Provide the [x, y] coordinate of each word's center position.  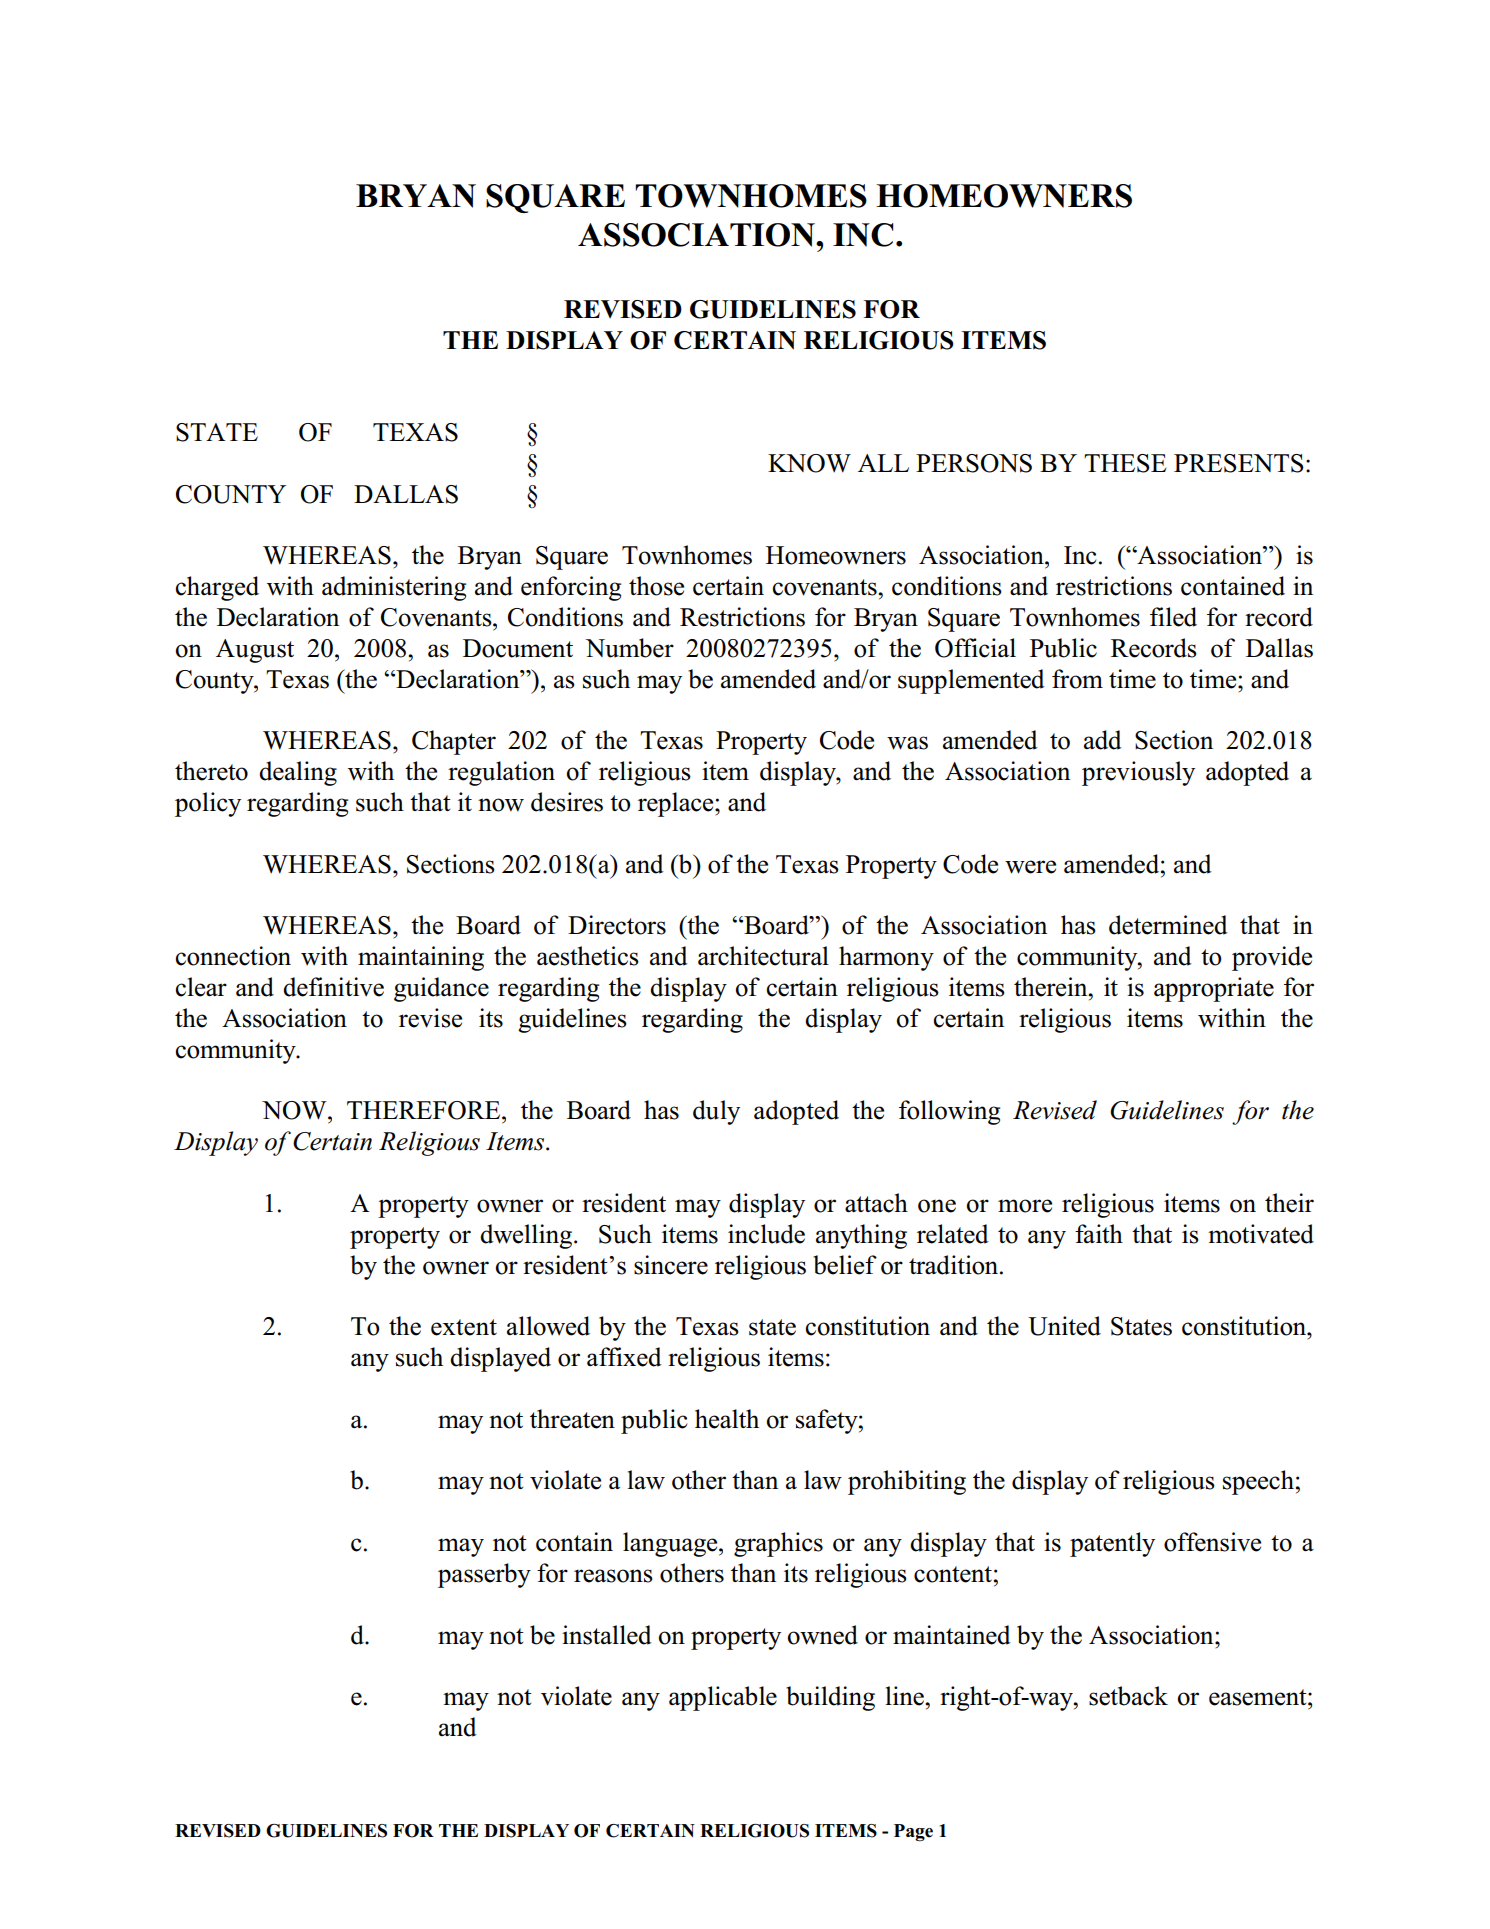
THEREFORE [425, 1110]
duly [716, 1112]
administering [394, 588]
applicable [723, 1698]
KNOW [809, 463]
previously [1138, 773]
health [727, 1419]
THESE [1125, 463]
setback [1128, 1696]
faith [1099, 1233]
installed [607, 1635]
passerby [484, 1575]
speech [1258, 1482]
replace [677, 804]
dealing [298, 773]
